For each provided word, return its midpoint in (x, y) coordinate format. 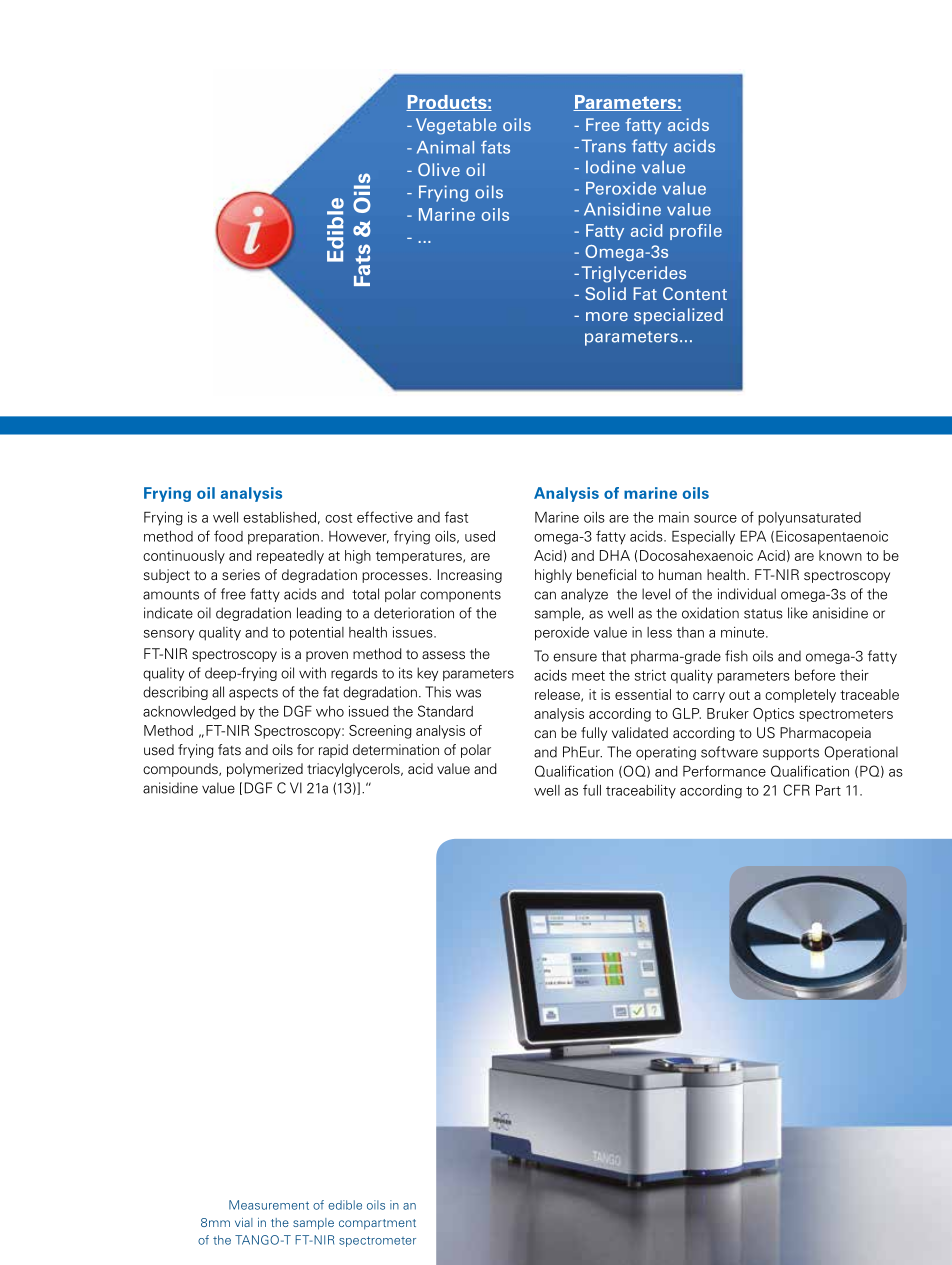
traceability (641, 792)
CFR (796, 790)
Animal (445, 147)
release (558, 695)
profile (696, 232)
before (815, 675)
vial (244, 1222)
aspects (253, 694)
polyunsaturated (809, 519)
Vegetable (456, 126)
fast (456, 517)
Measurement (269, 1205)
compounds (181, 770)
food (228, 536)
